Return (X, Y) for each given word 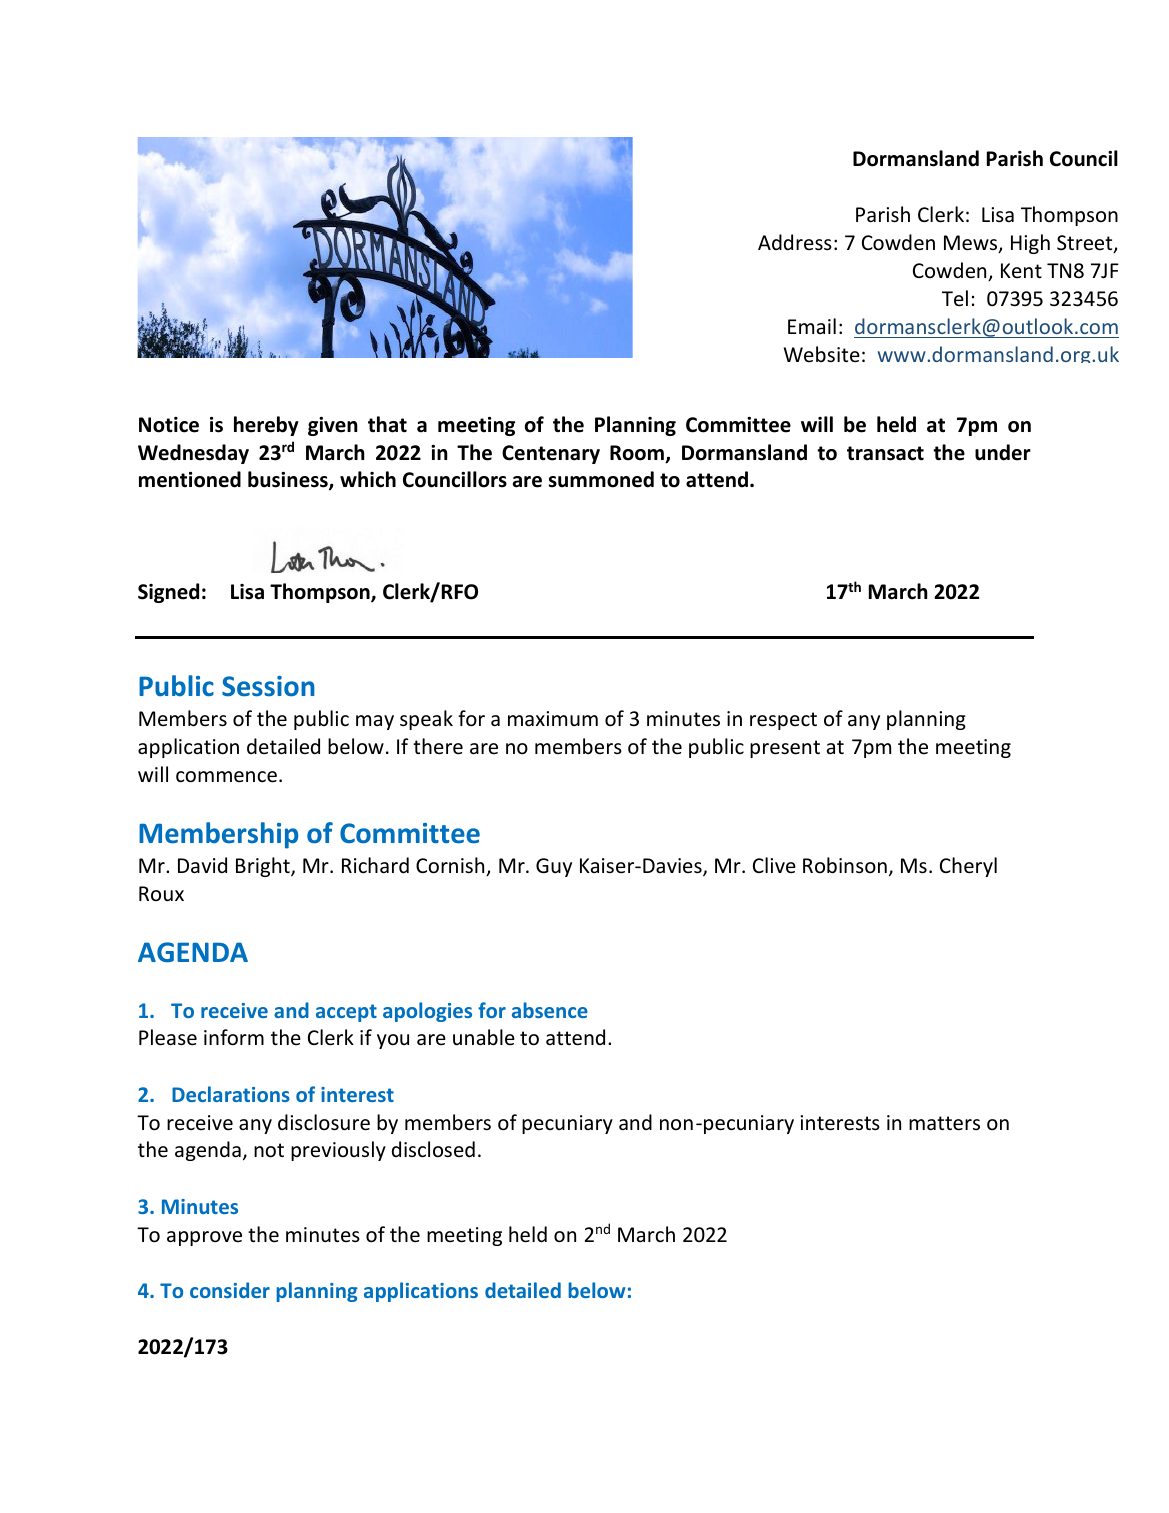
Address (795, 242)
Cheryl (968, 867)
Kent (1021, 270)
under (1003, 452)
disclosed (433, 1149)
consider (230, 1290)
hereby (266, 426)
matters (944, 1123)
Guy (554, 867)
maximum (553, 718)
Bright (264, 867)
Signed (168, 593)
